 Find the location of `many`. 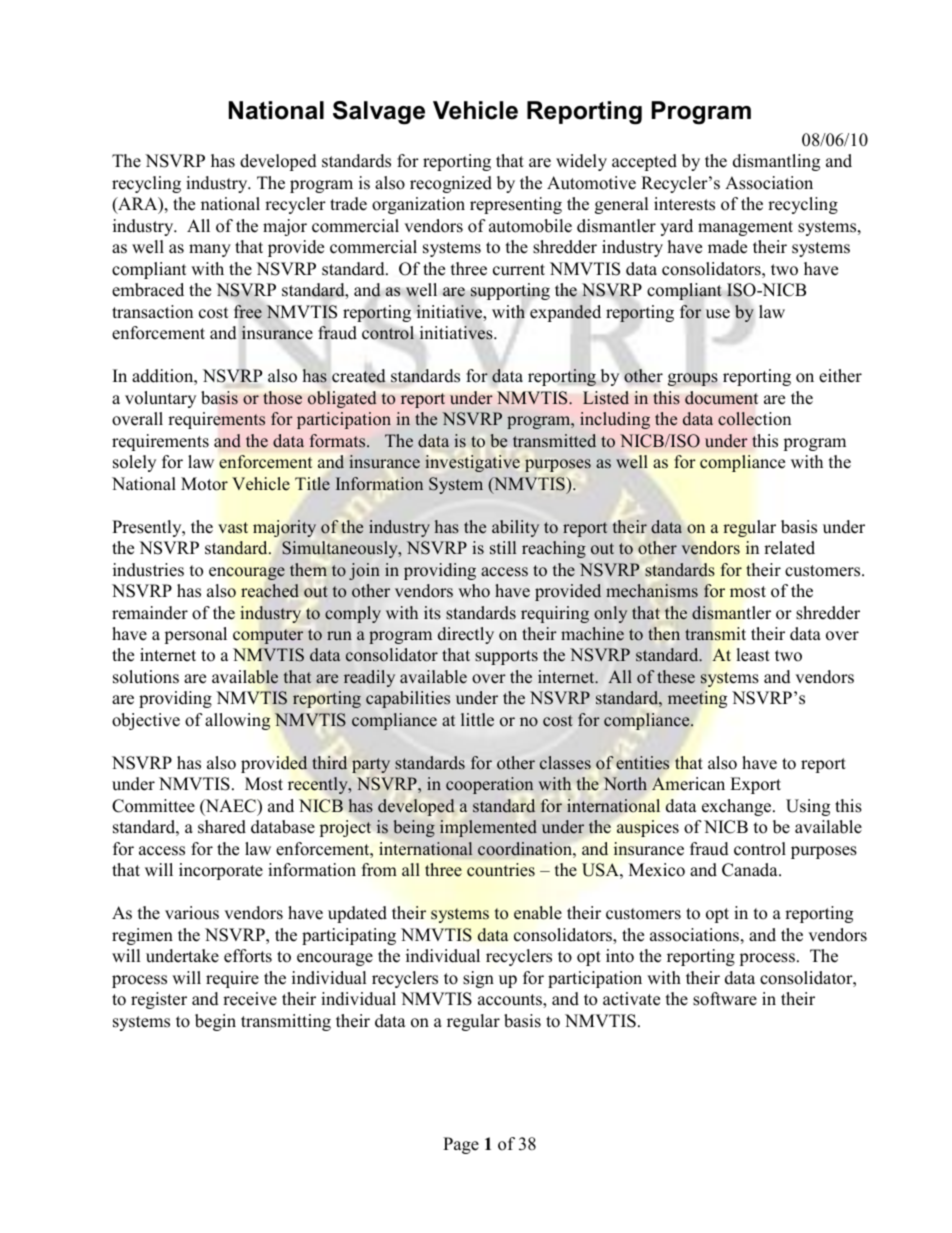

many is located at coordinates (210, 250).
